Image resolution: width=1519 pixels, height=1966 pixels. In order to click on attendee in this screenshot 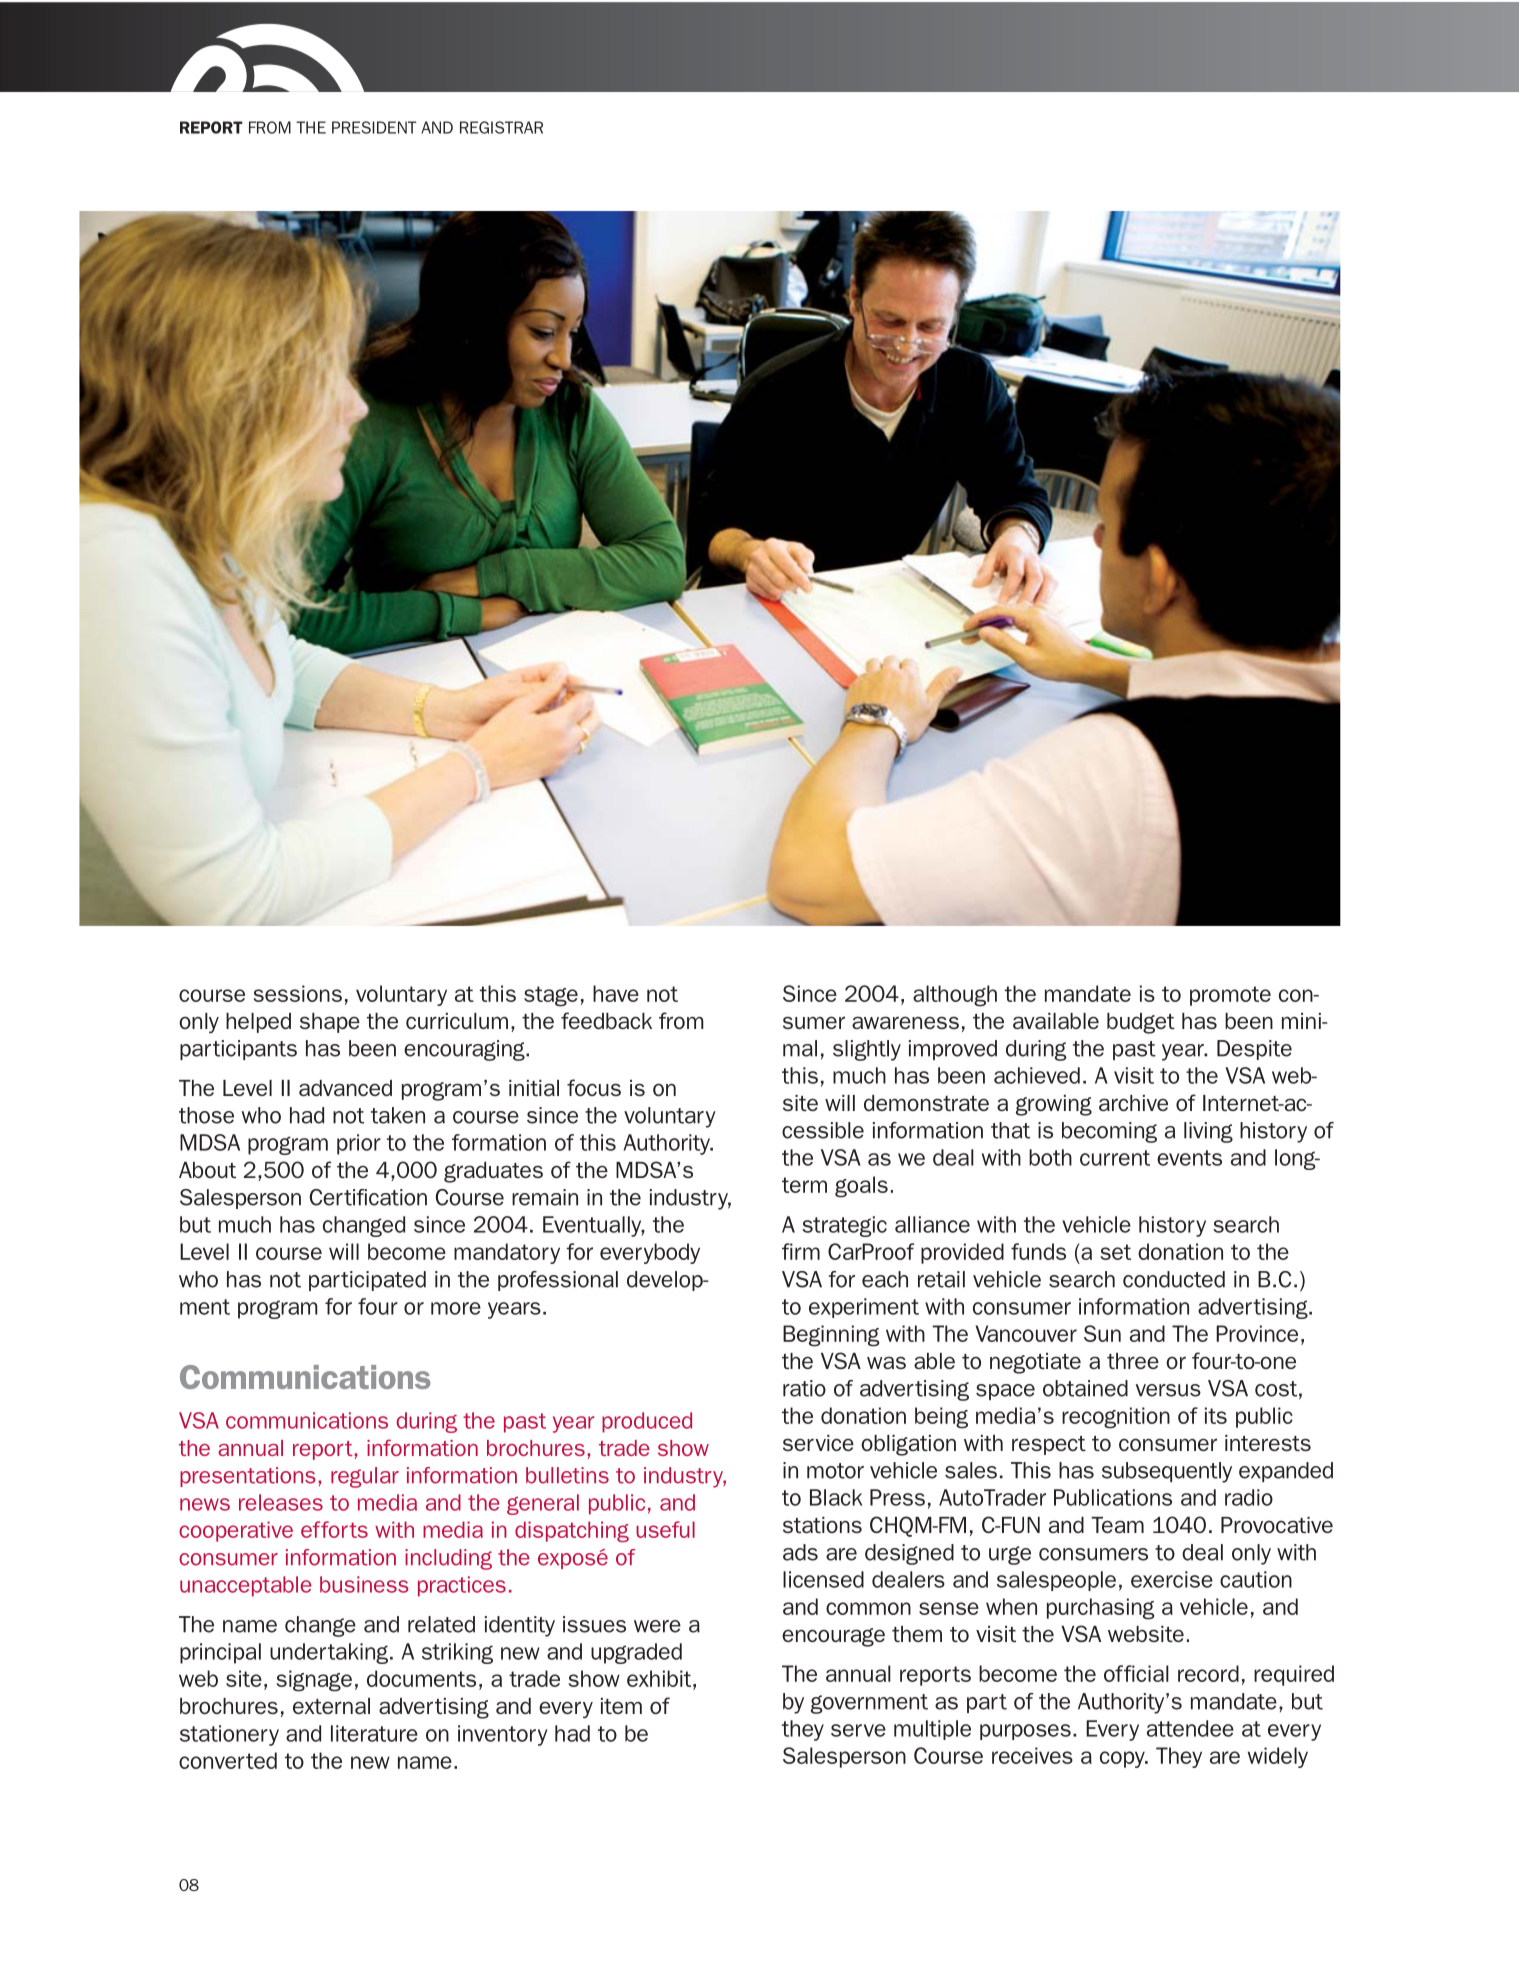, I will do `click(1190, 1728)`.
